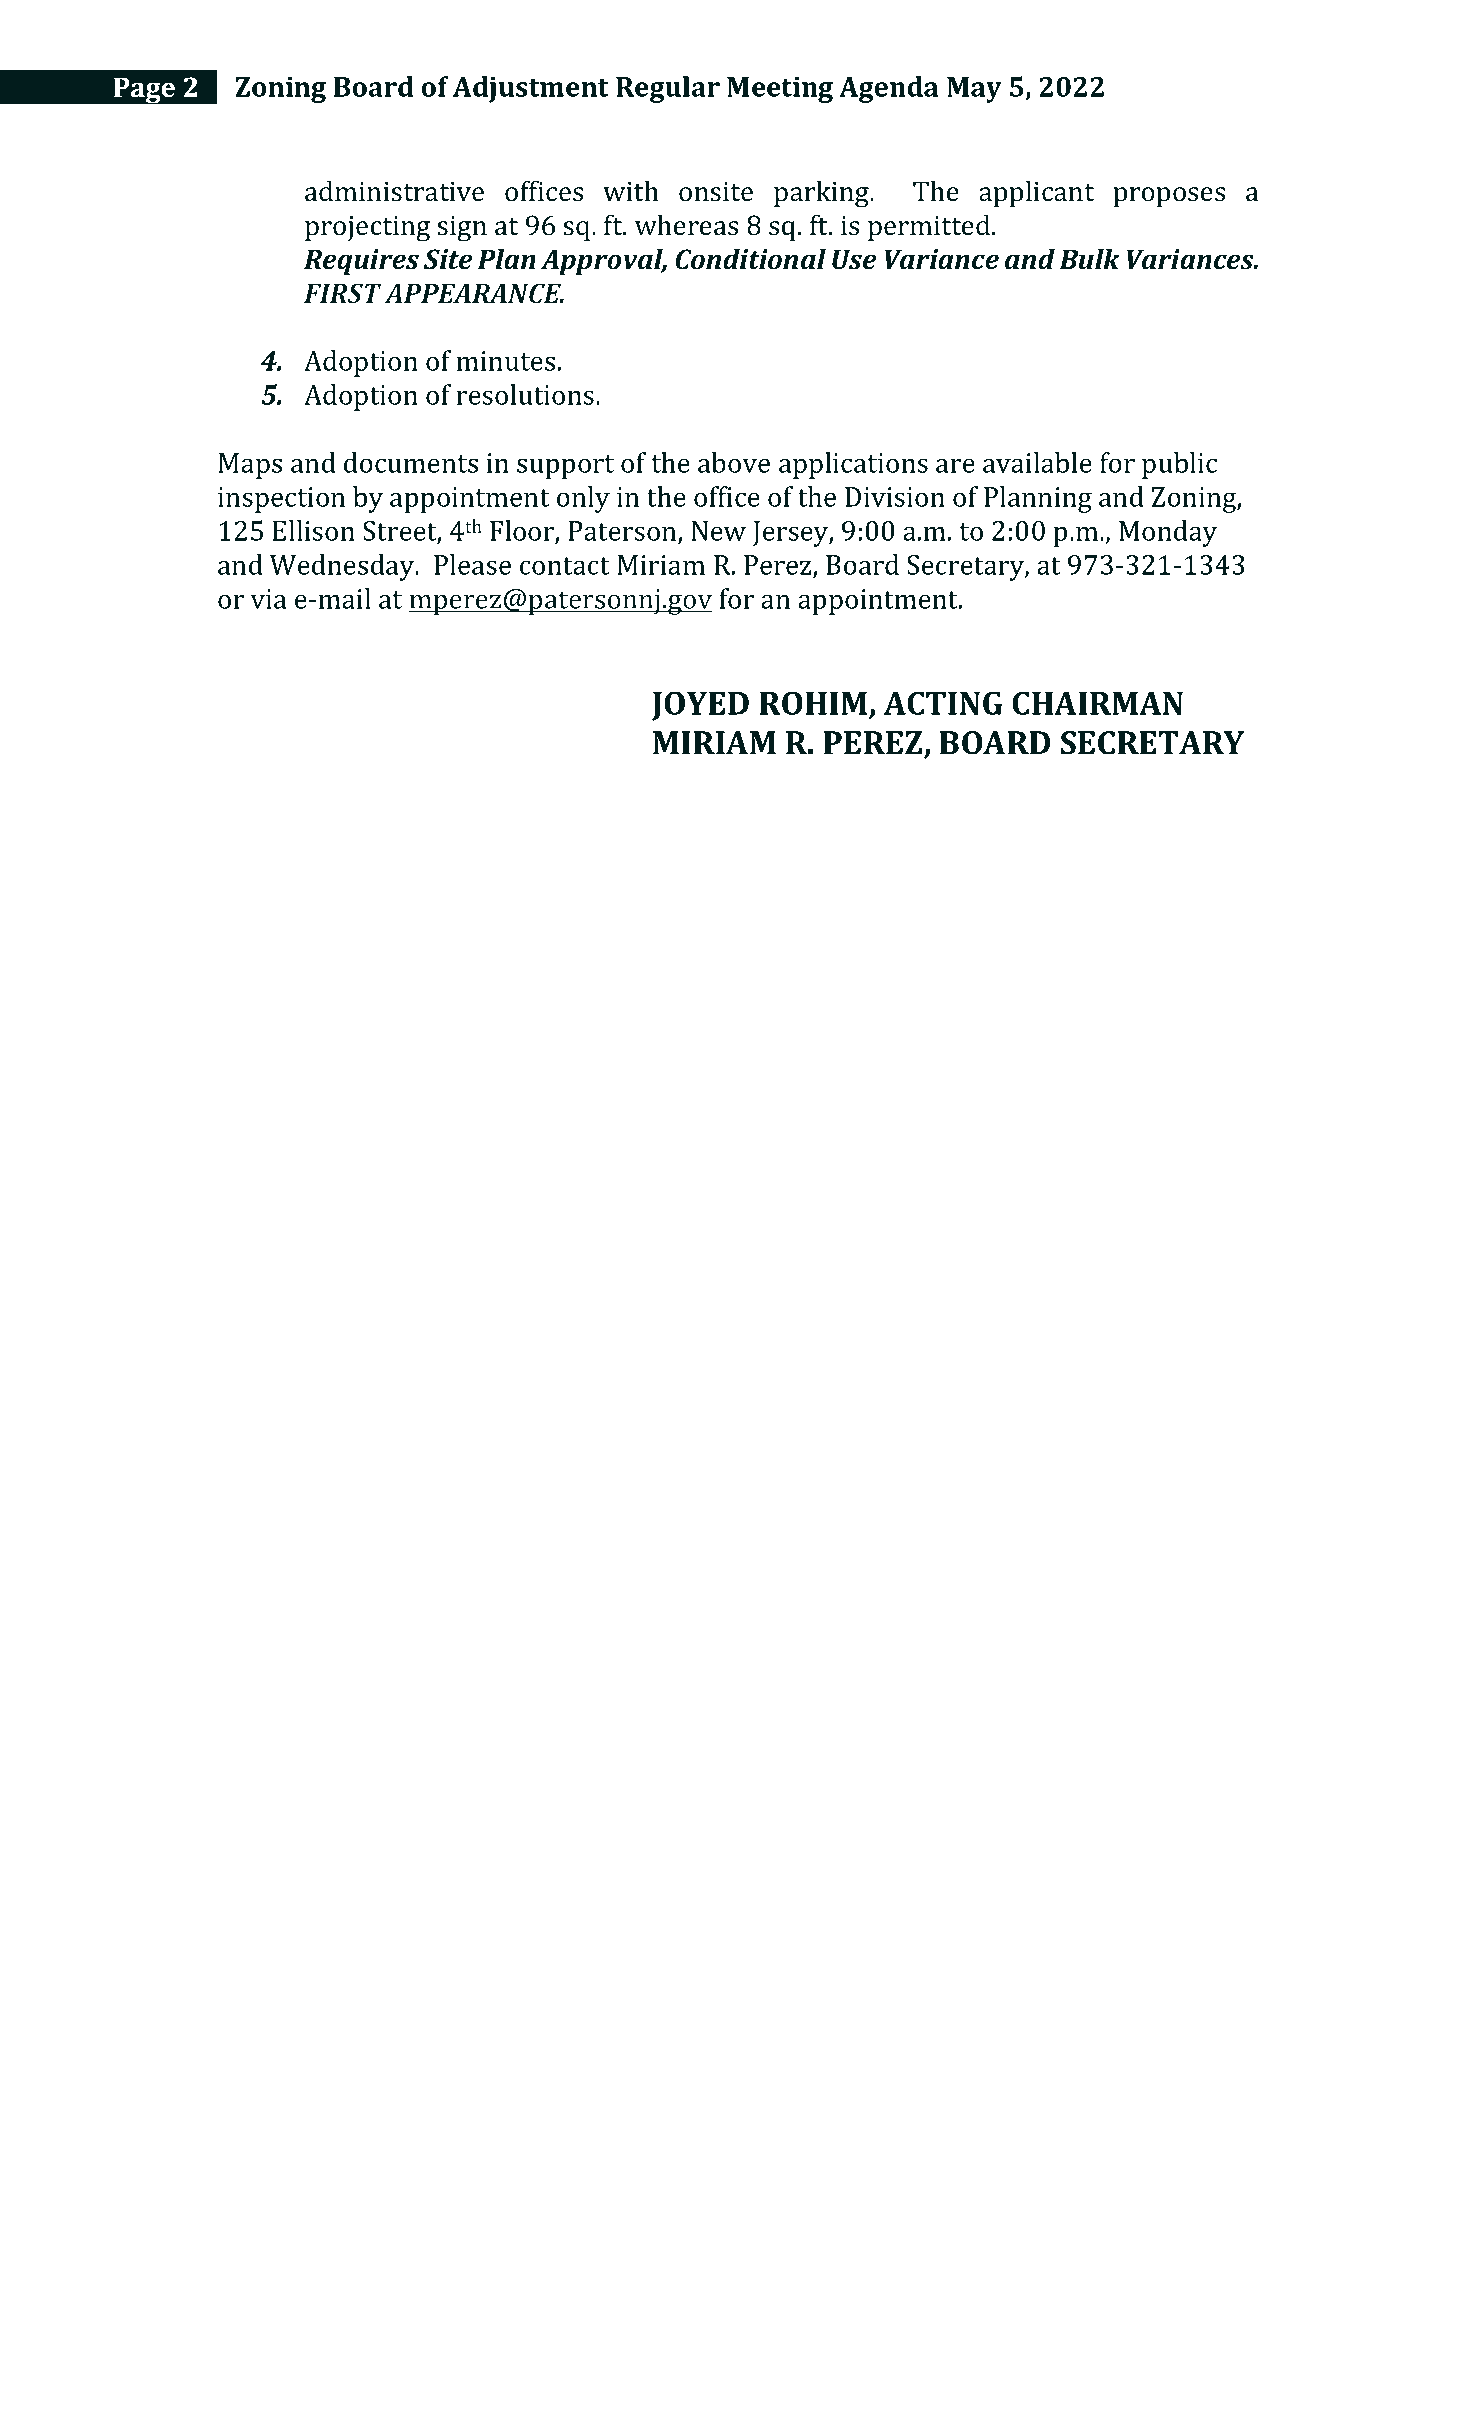 The height and width of the screenshot is (2432, 1477). What do you see at coordinates (974, 90) in the screenshot?
I see `May` at bounding box center [974, 90].
